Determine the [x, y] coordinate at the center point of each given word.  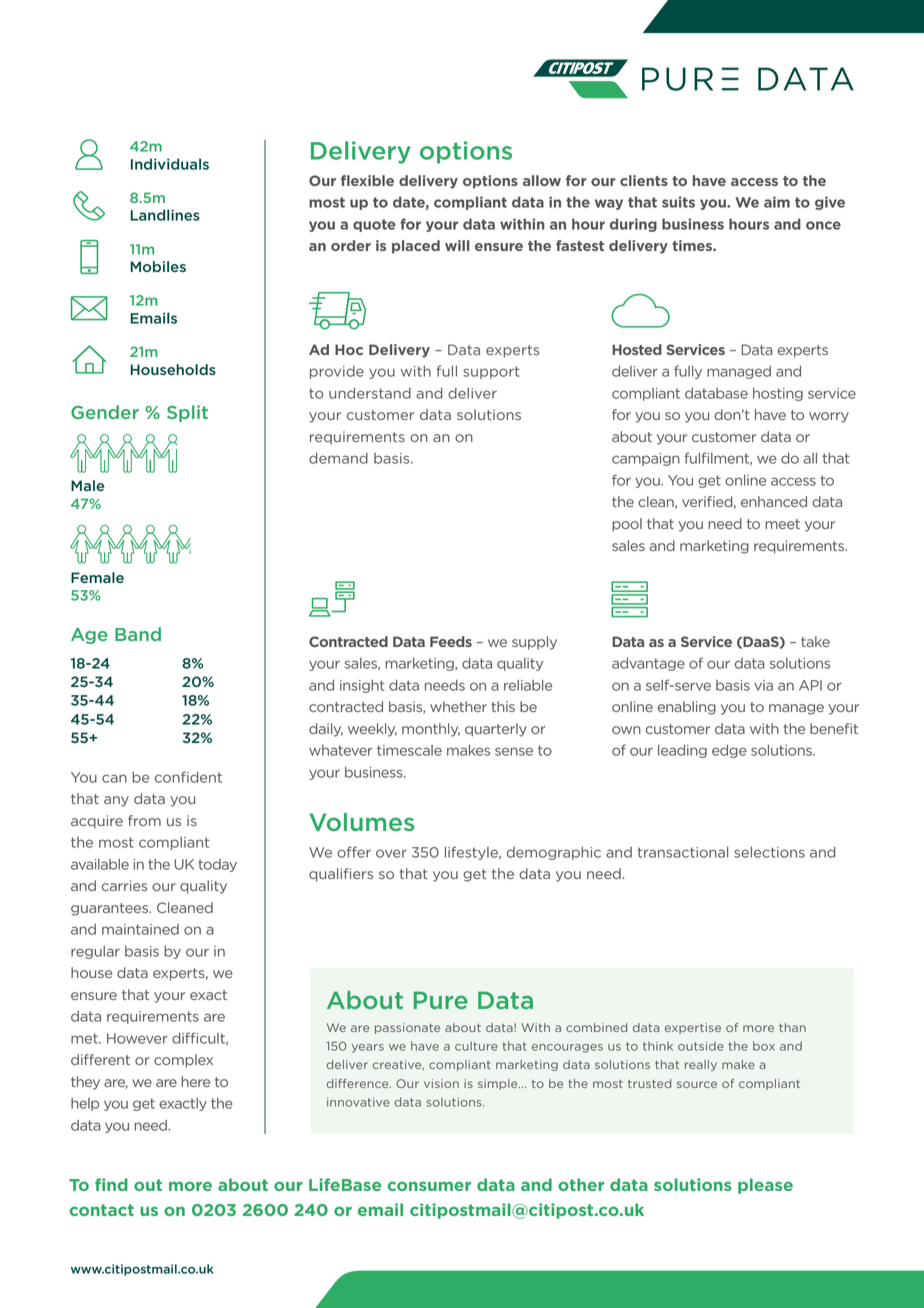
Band [138, 634]
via [763, 685]
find [111, 1184]
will [457, 245]
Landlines [165, 215]
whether [458, 706]
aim [777, 202]
